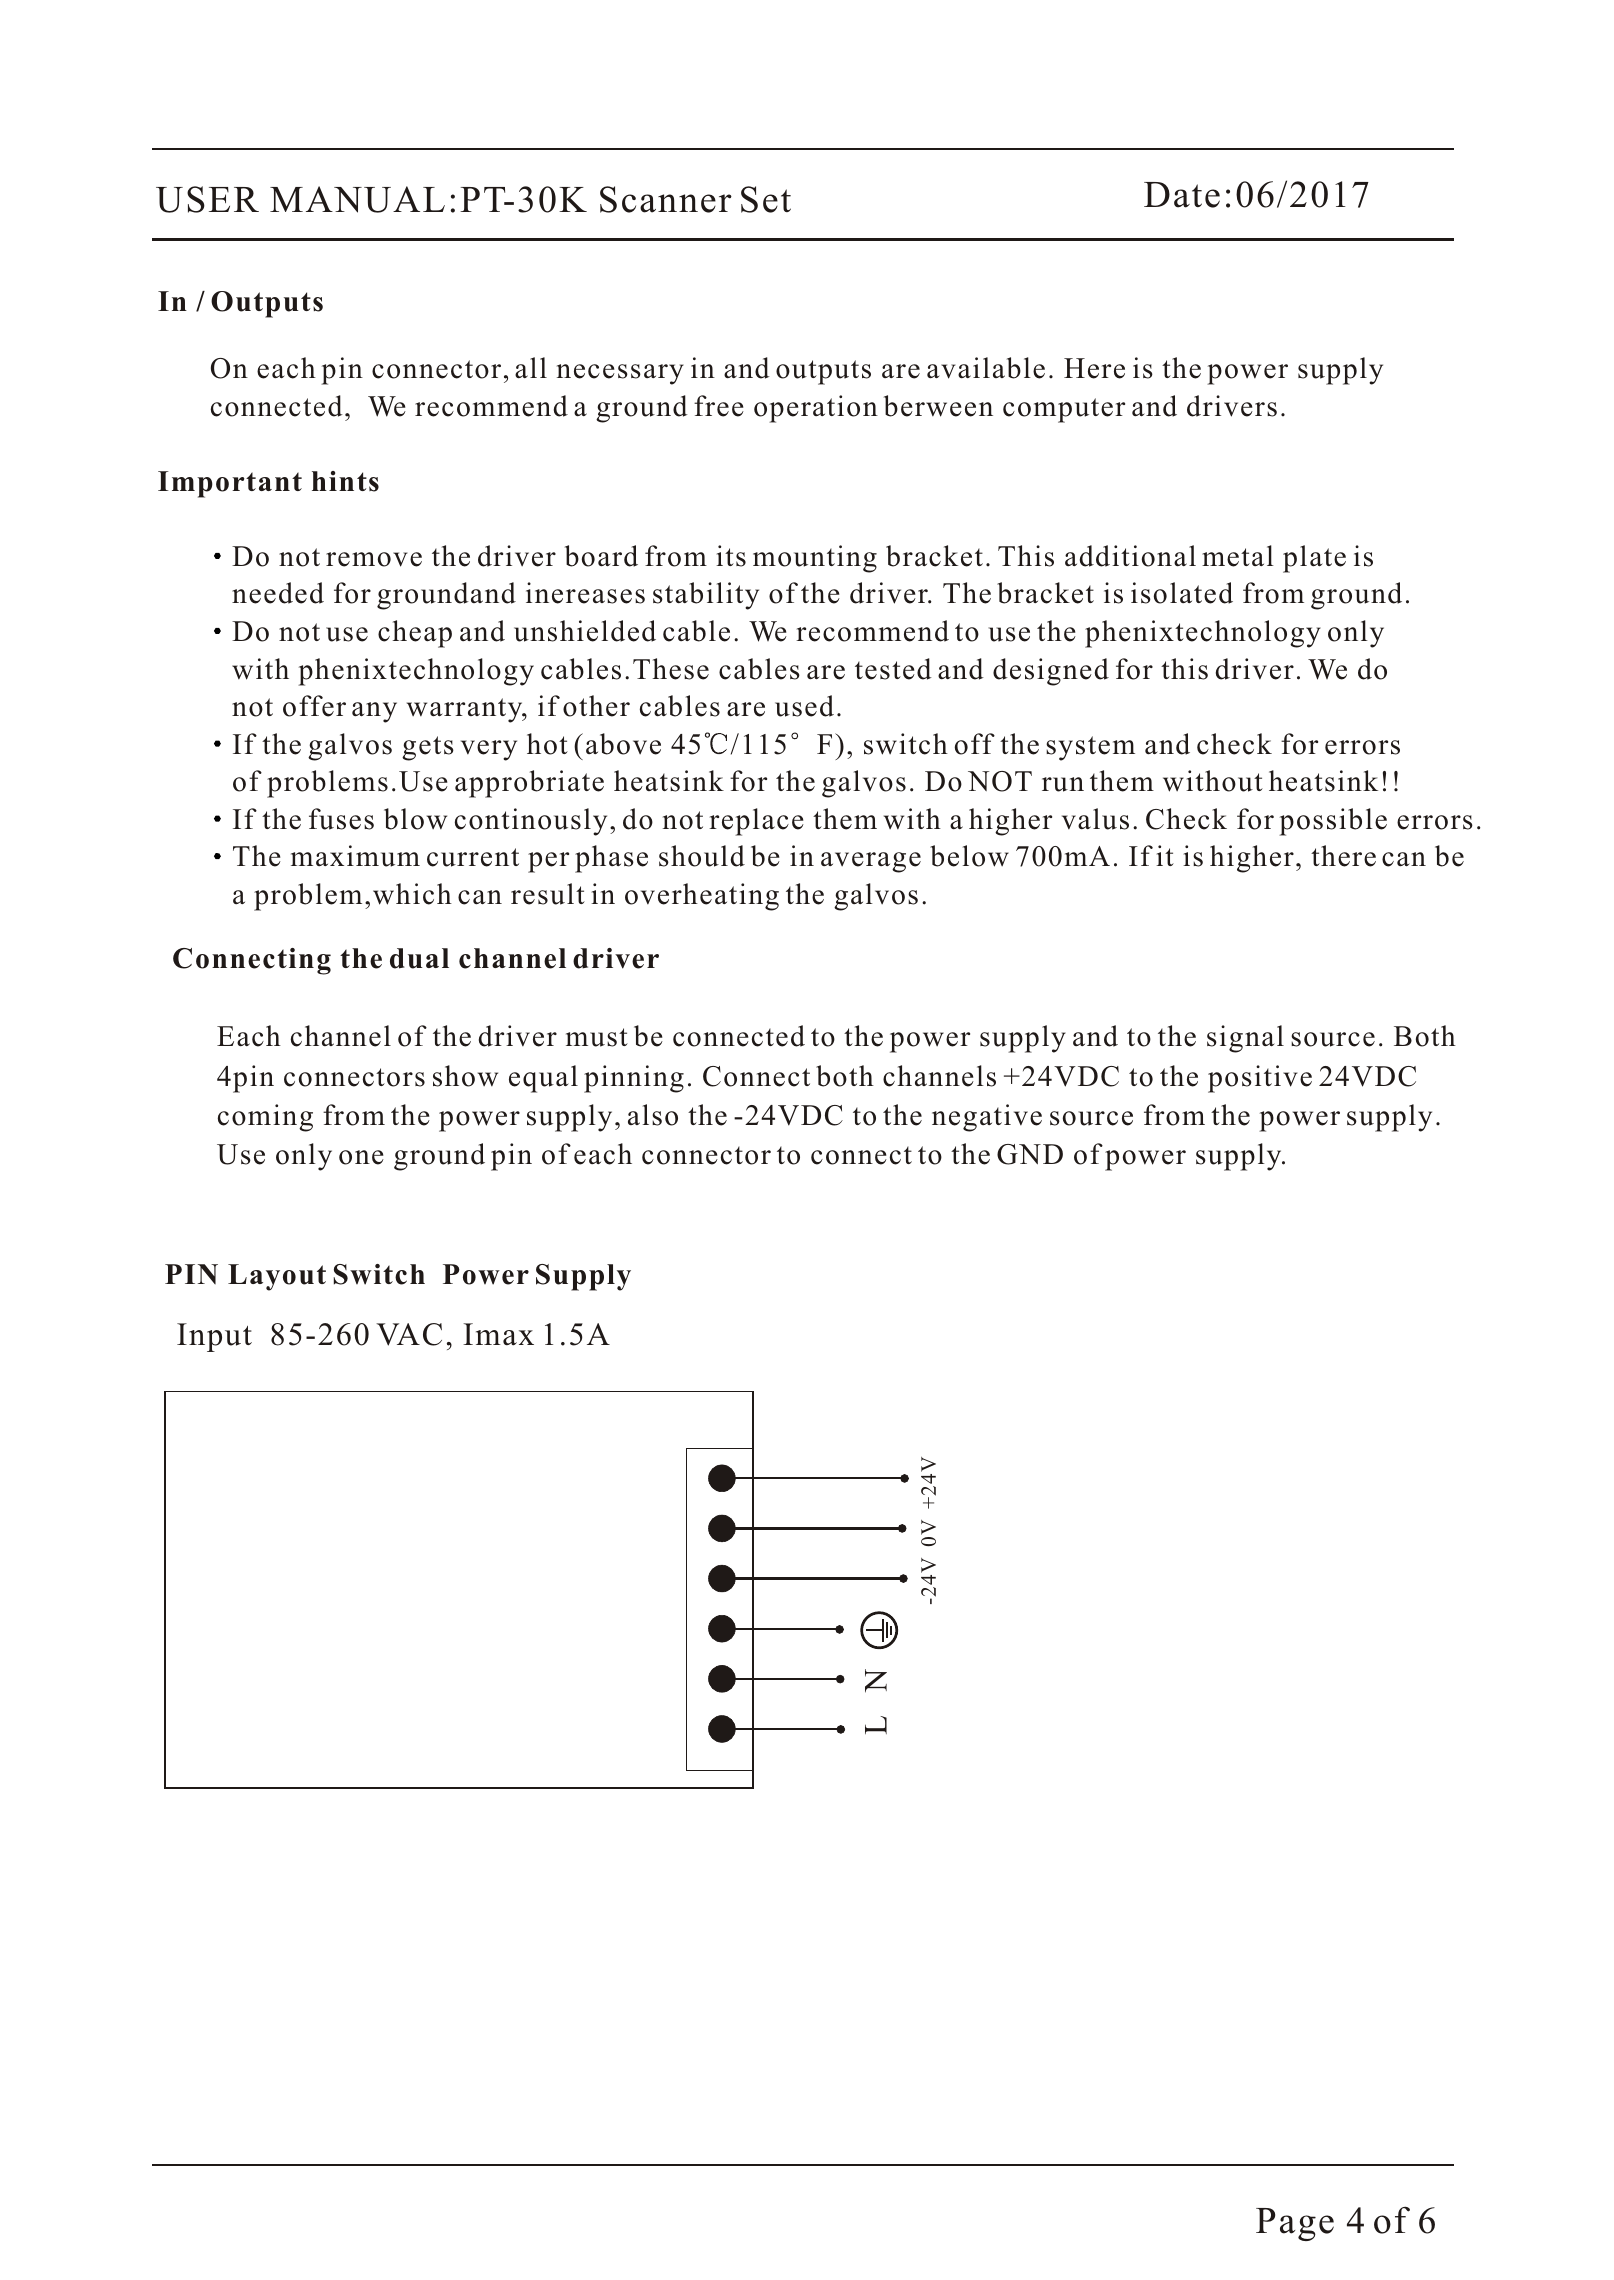 This image has height=2280, width=1614. What do you see at coordinates (653, 1115) in the image?
I see `also` at bounding box center [653, 1115].
